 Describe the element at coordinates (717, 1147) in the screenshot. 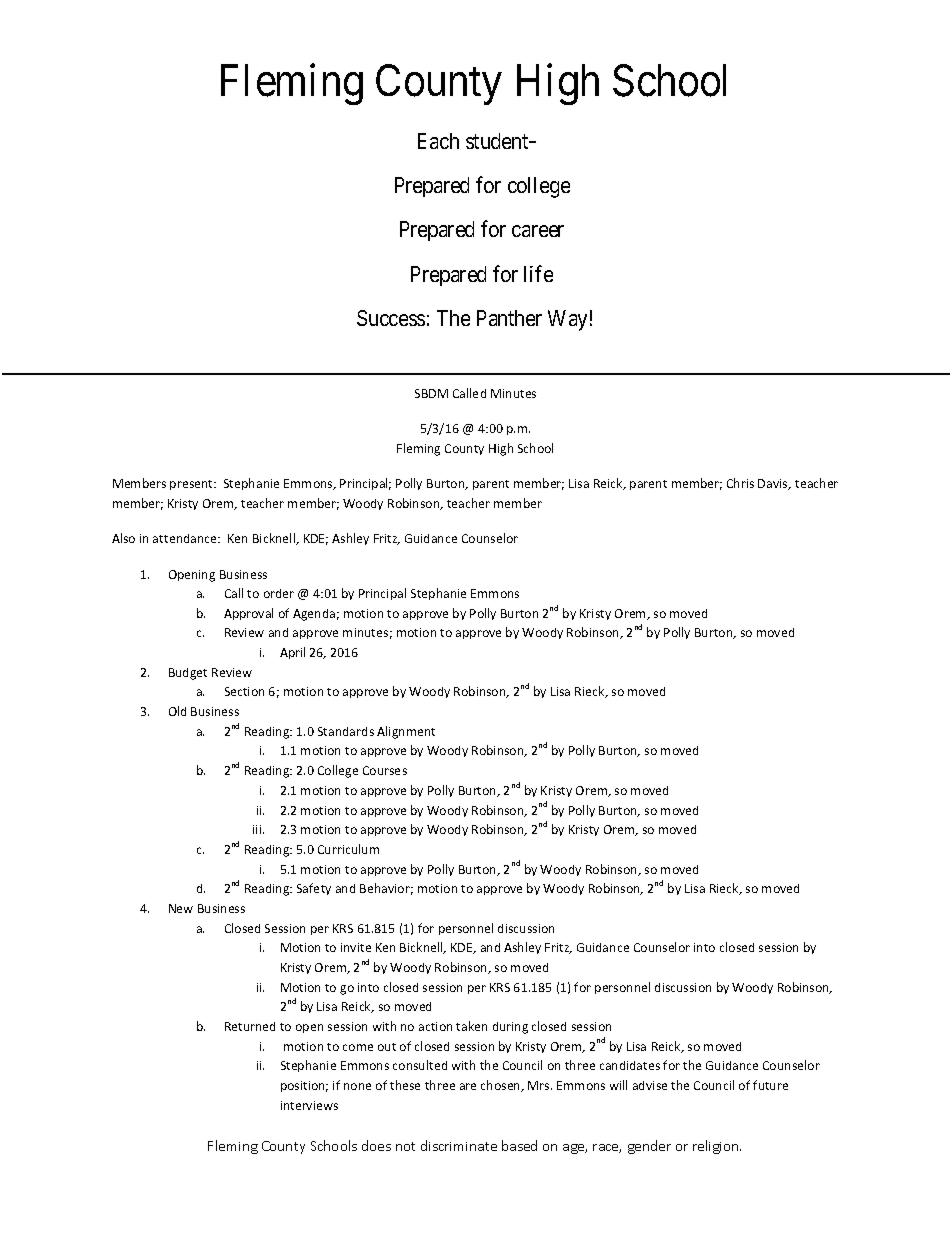

I see `religion` at that location.
